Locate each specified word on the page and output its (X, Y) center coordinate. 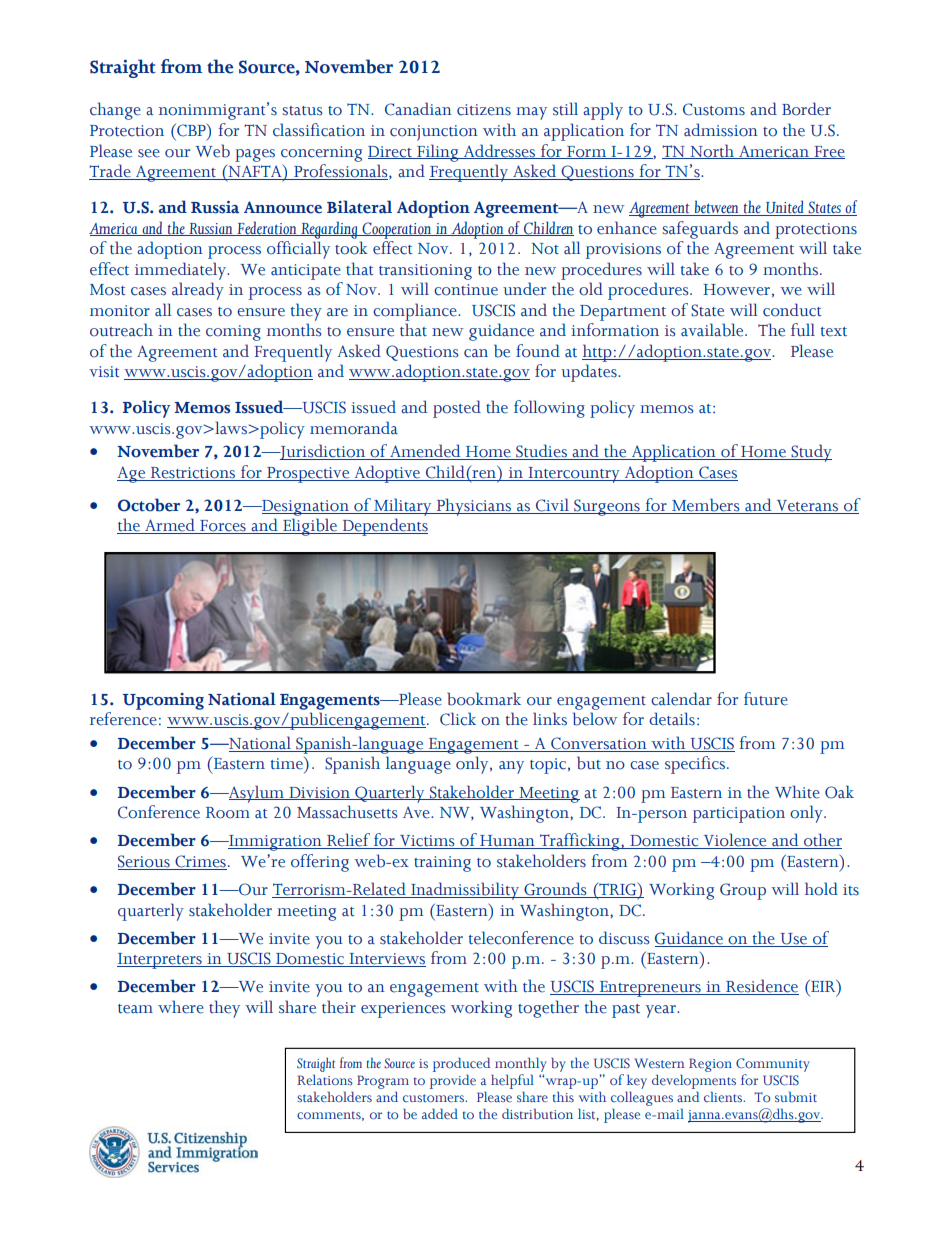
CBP (191, 130)
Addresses (499, 151)
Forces (223, 527)
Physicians (474, 507)
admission (721, 130)
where (181, 1007)
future (766, 699)
